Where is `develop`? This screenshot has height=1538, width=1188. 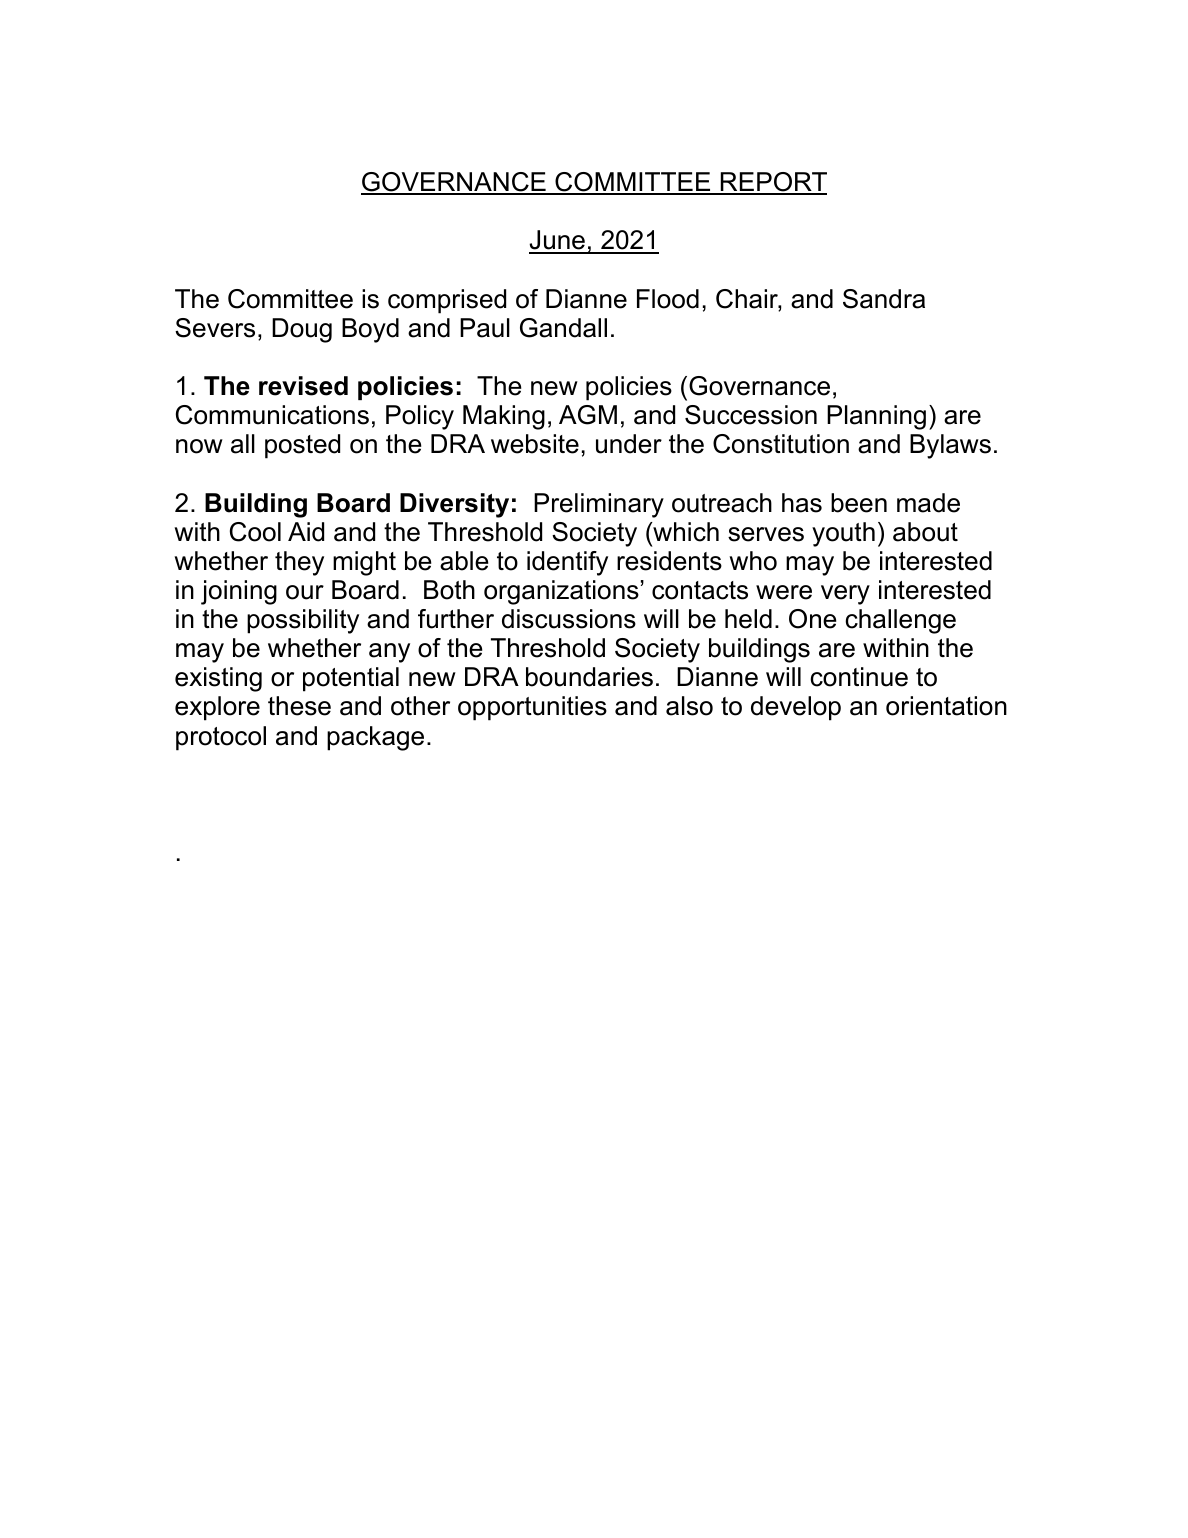
develop is located at coordinates (796, 708).
